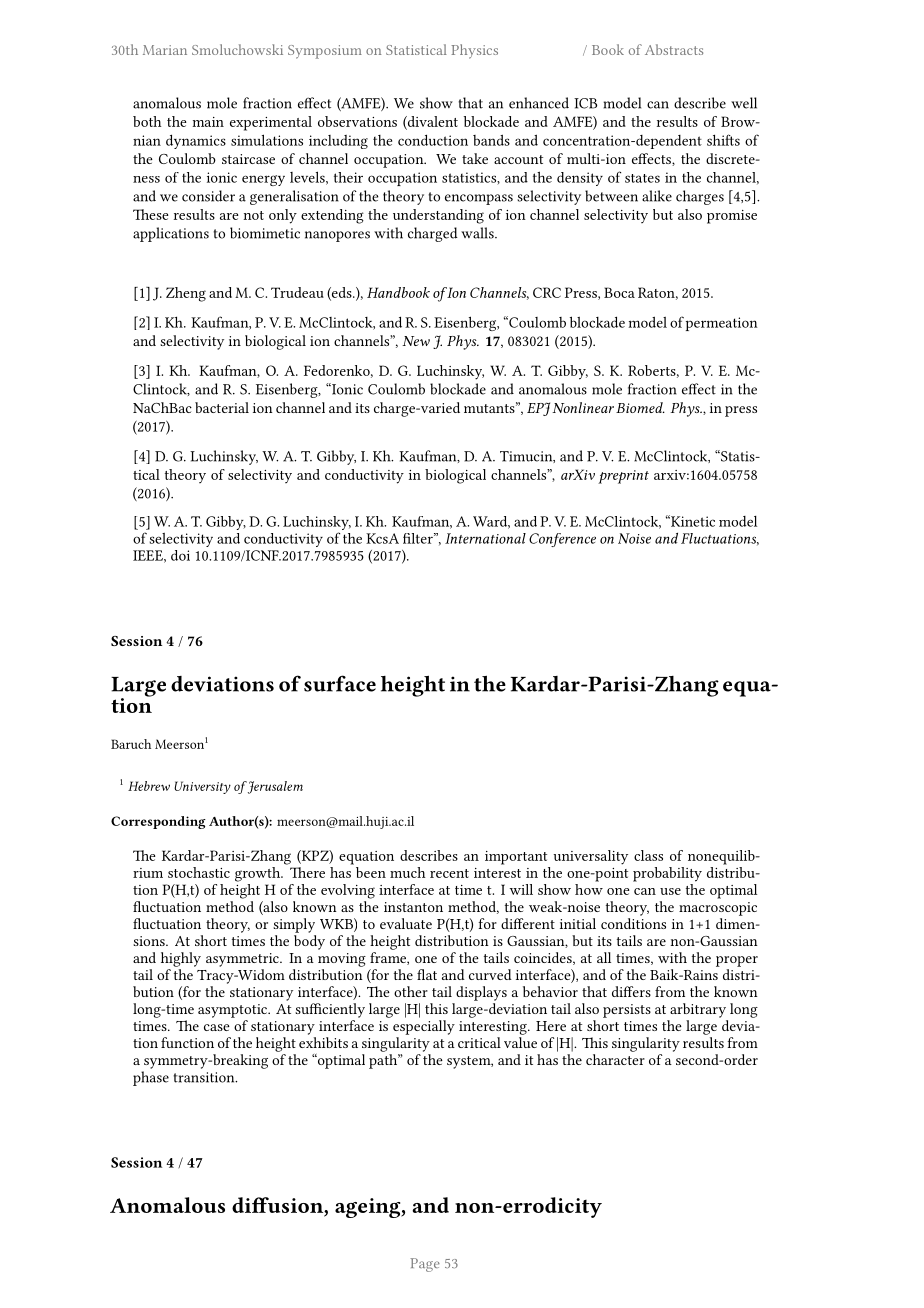 The image size is (924, 1308). I want to click on phase, so click(151, 1078).
